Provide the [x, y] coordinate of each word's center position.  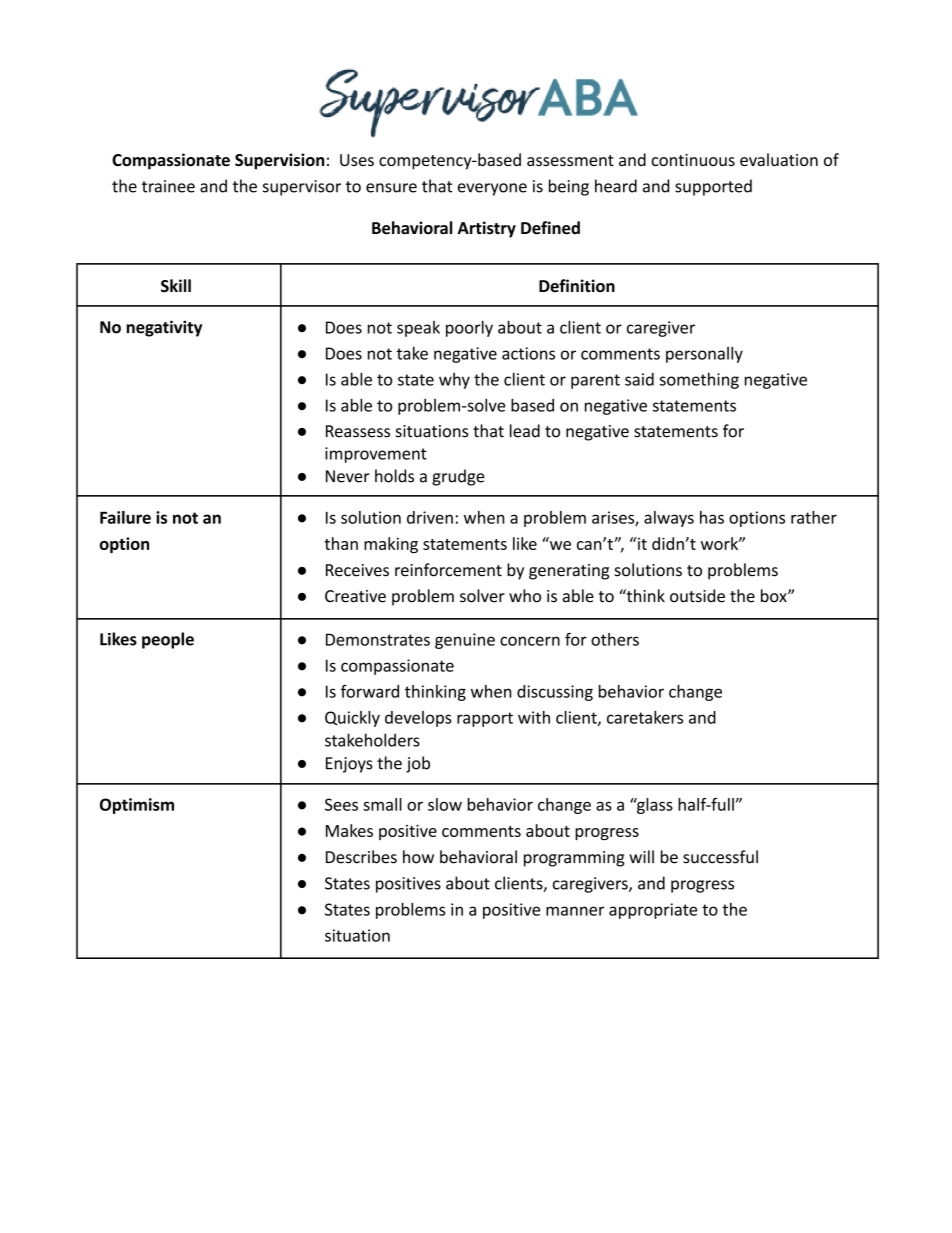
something [699, 380]
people [168, 640]
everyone [492, 189]
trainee [168, 186]
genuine [465, 641]
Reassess [358, 431]
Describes [361, 857]
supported [713, 187]
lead [525, 431]
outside [697, 596]
